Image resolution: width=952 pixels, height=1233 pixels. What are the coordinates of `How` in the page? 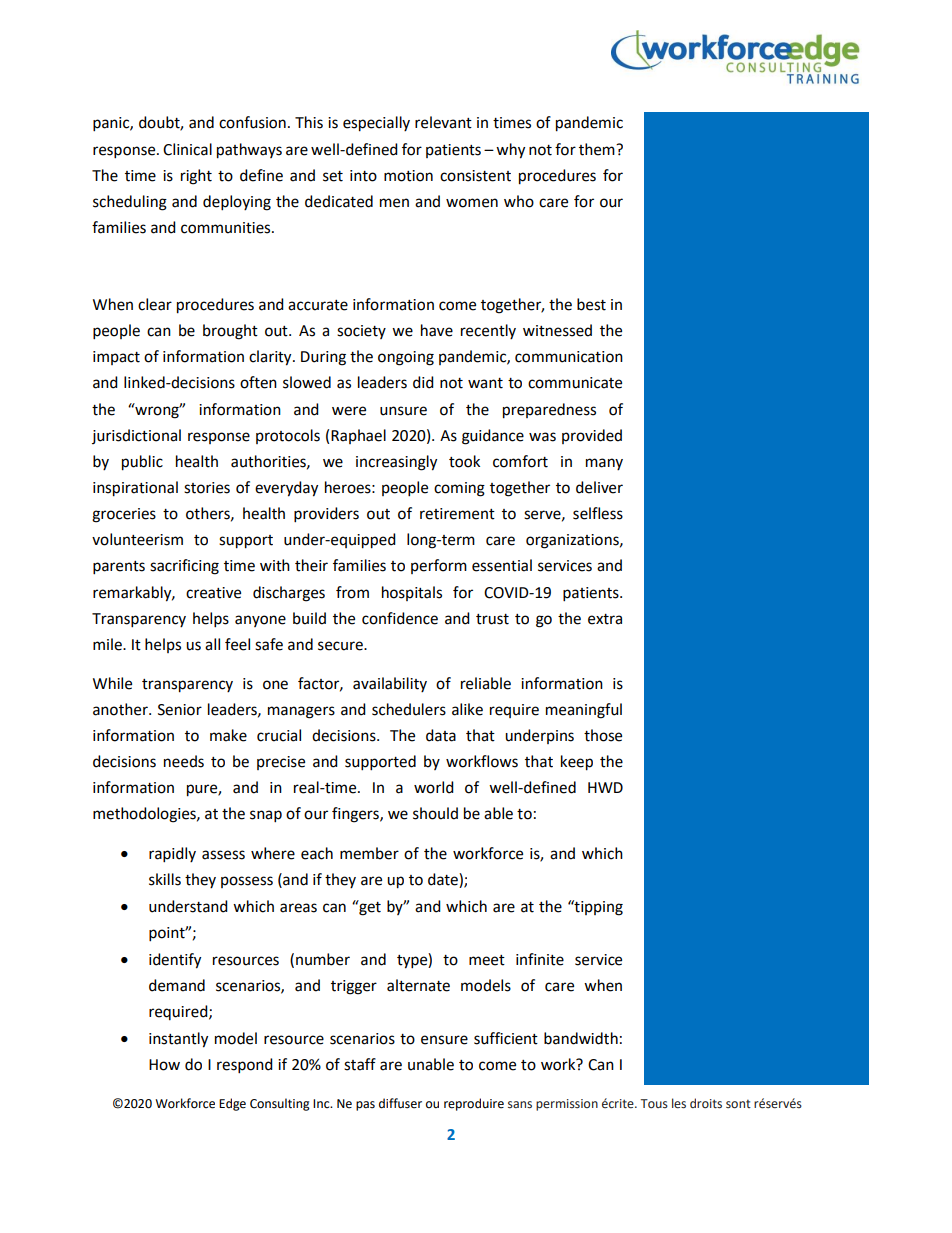 It's located at (164, 1065).
